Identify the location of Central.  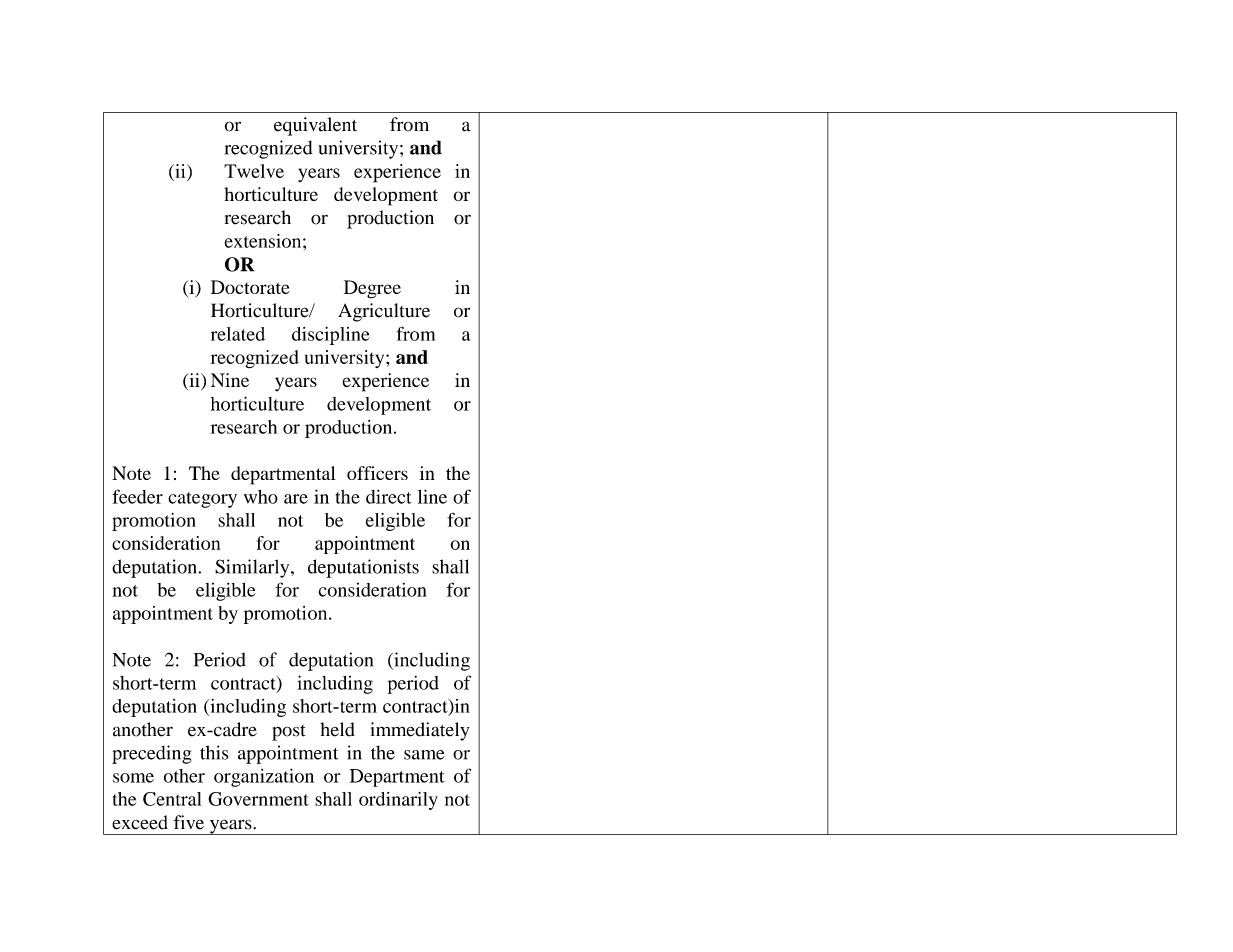
(172, 799).
